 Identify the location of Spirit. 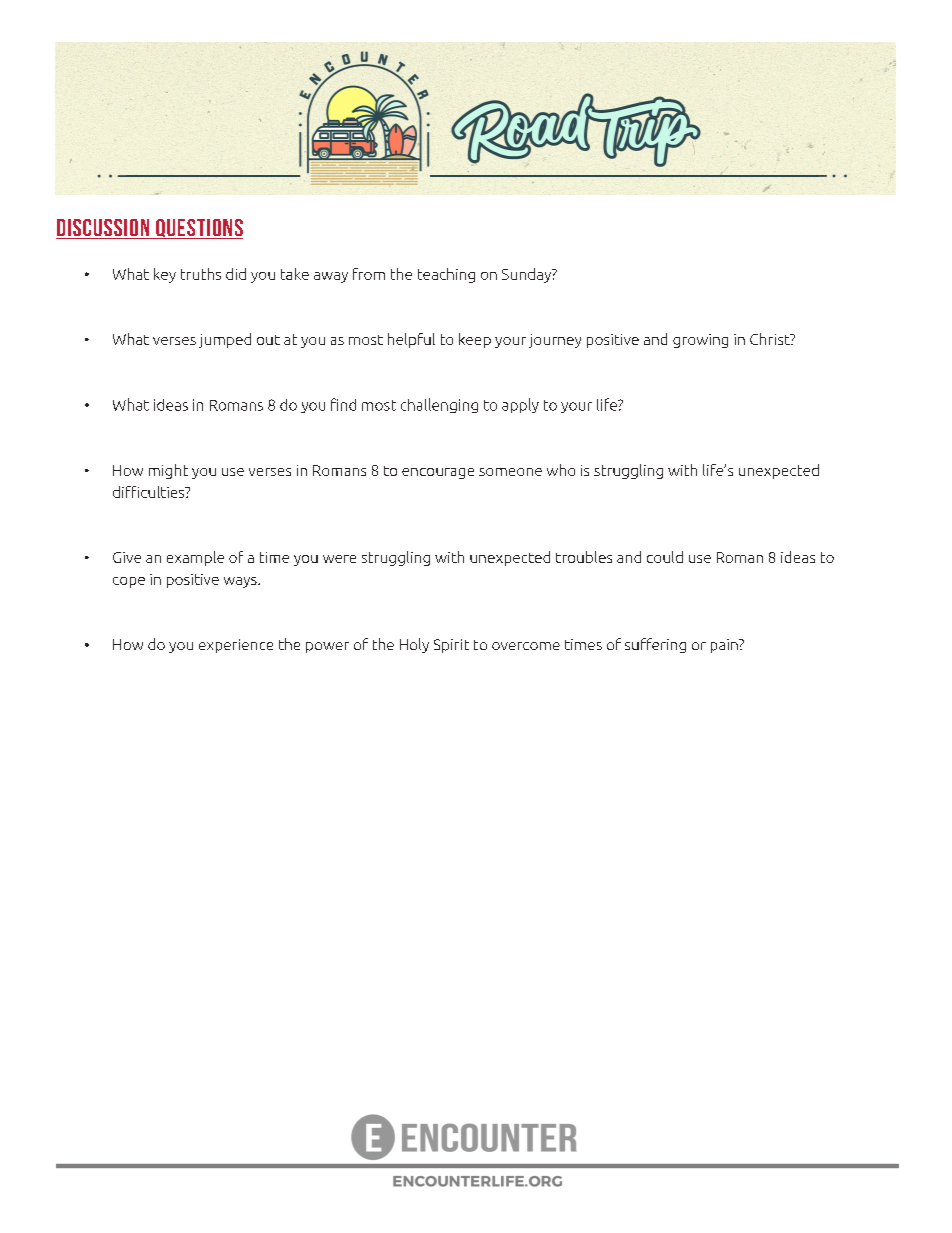
(451, 646).
